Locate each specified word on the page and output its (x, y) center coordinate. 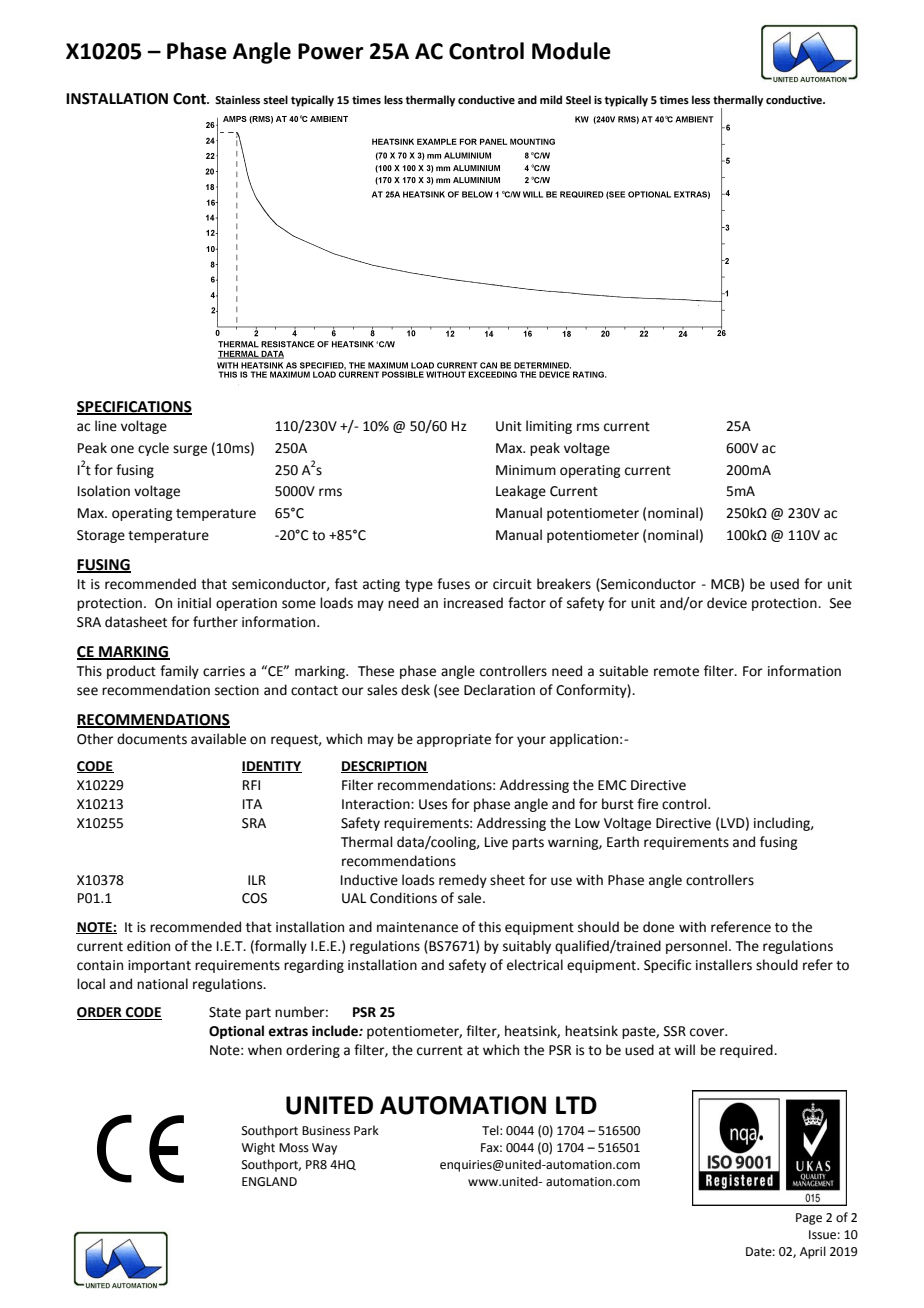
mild (551, 99)
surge (190, 450)
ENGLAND (269, 1182)
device (727, 603)
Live (496, 842)
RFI (251, 785)
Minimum (526, 470)
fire (647, 804)
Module (571, 51)
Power (331, 51)
